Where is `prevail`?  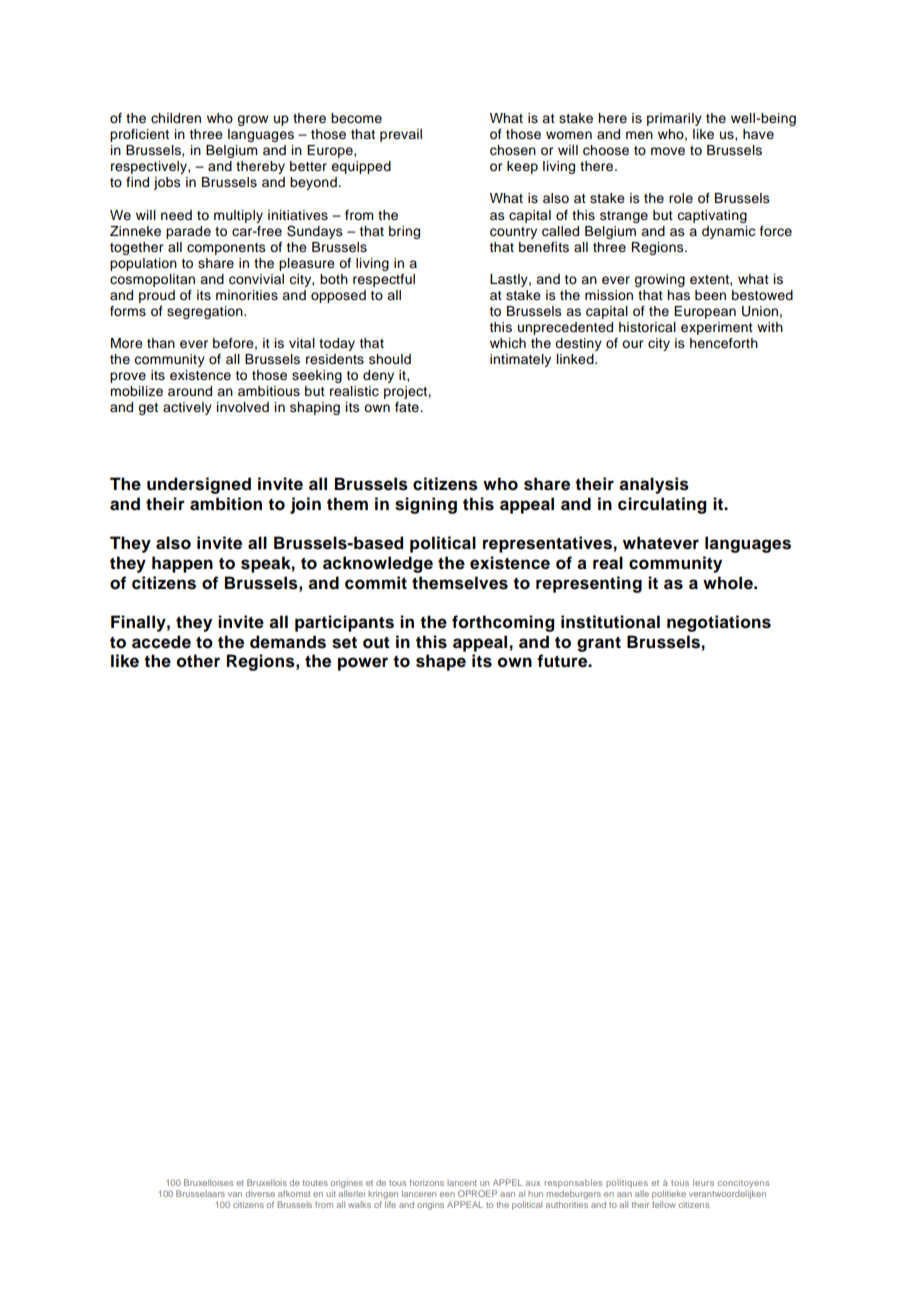
prevail is located at coordinates (401, 135).
